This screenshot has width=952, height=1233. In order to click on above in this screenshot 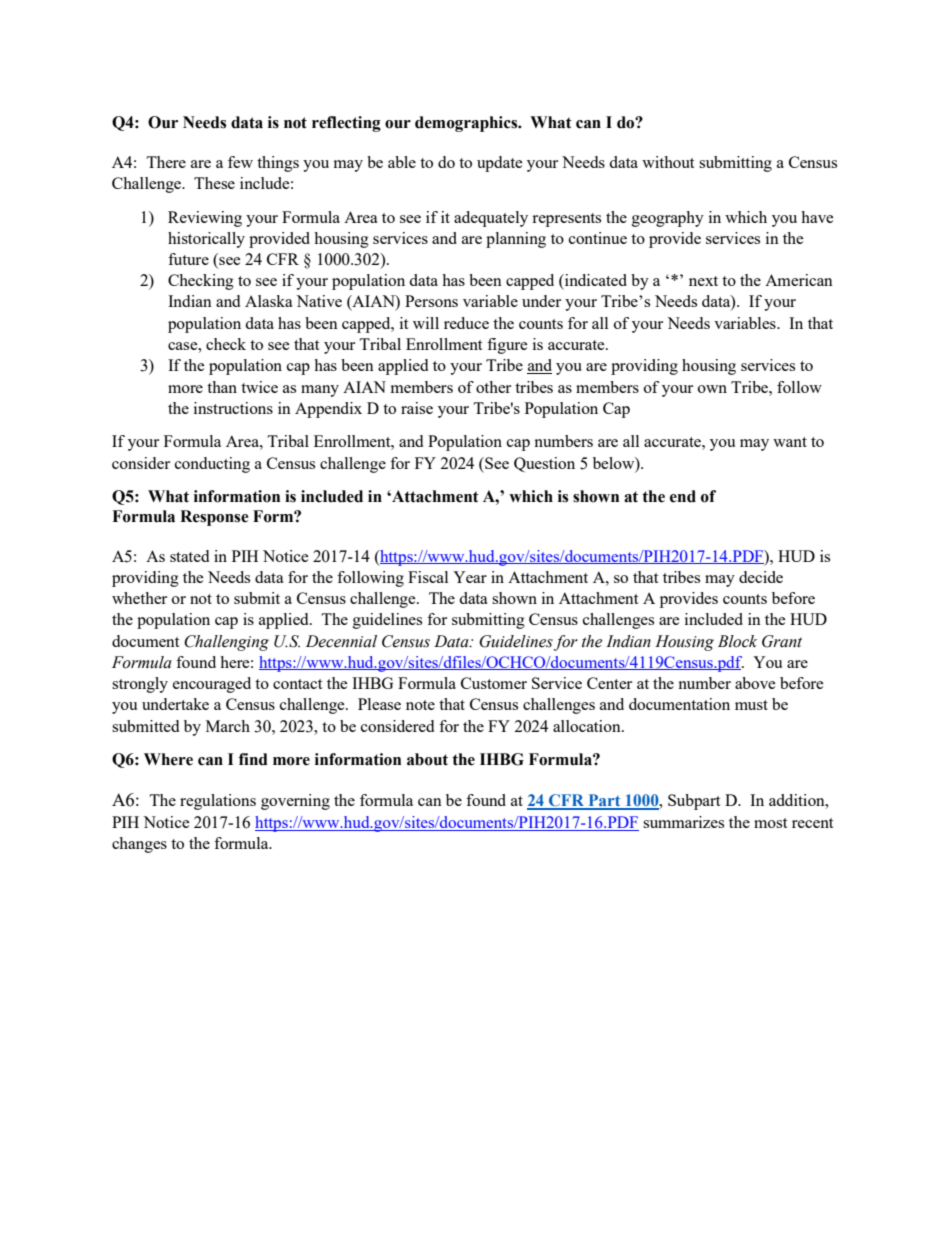, I will do `click(755, 683)`.
